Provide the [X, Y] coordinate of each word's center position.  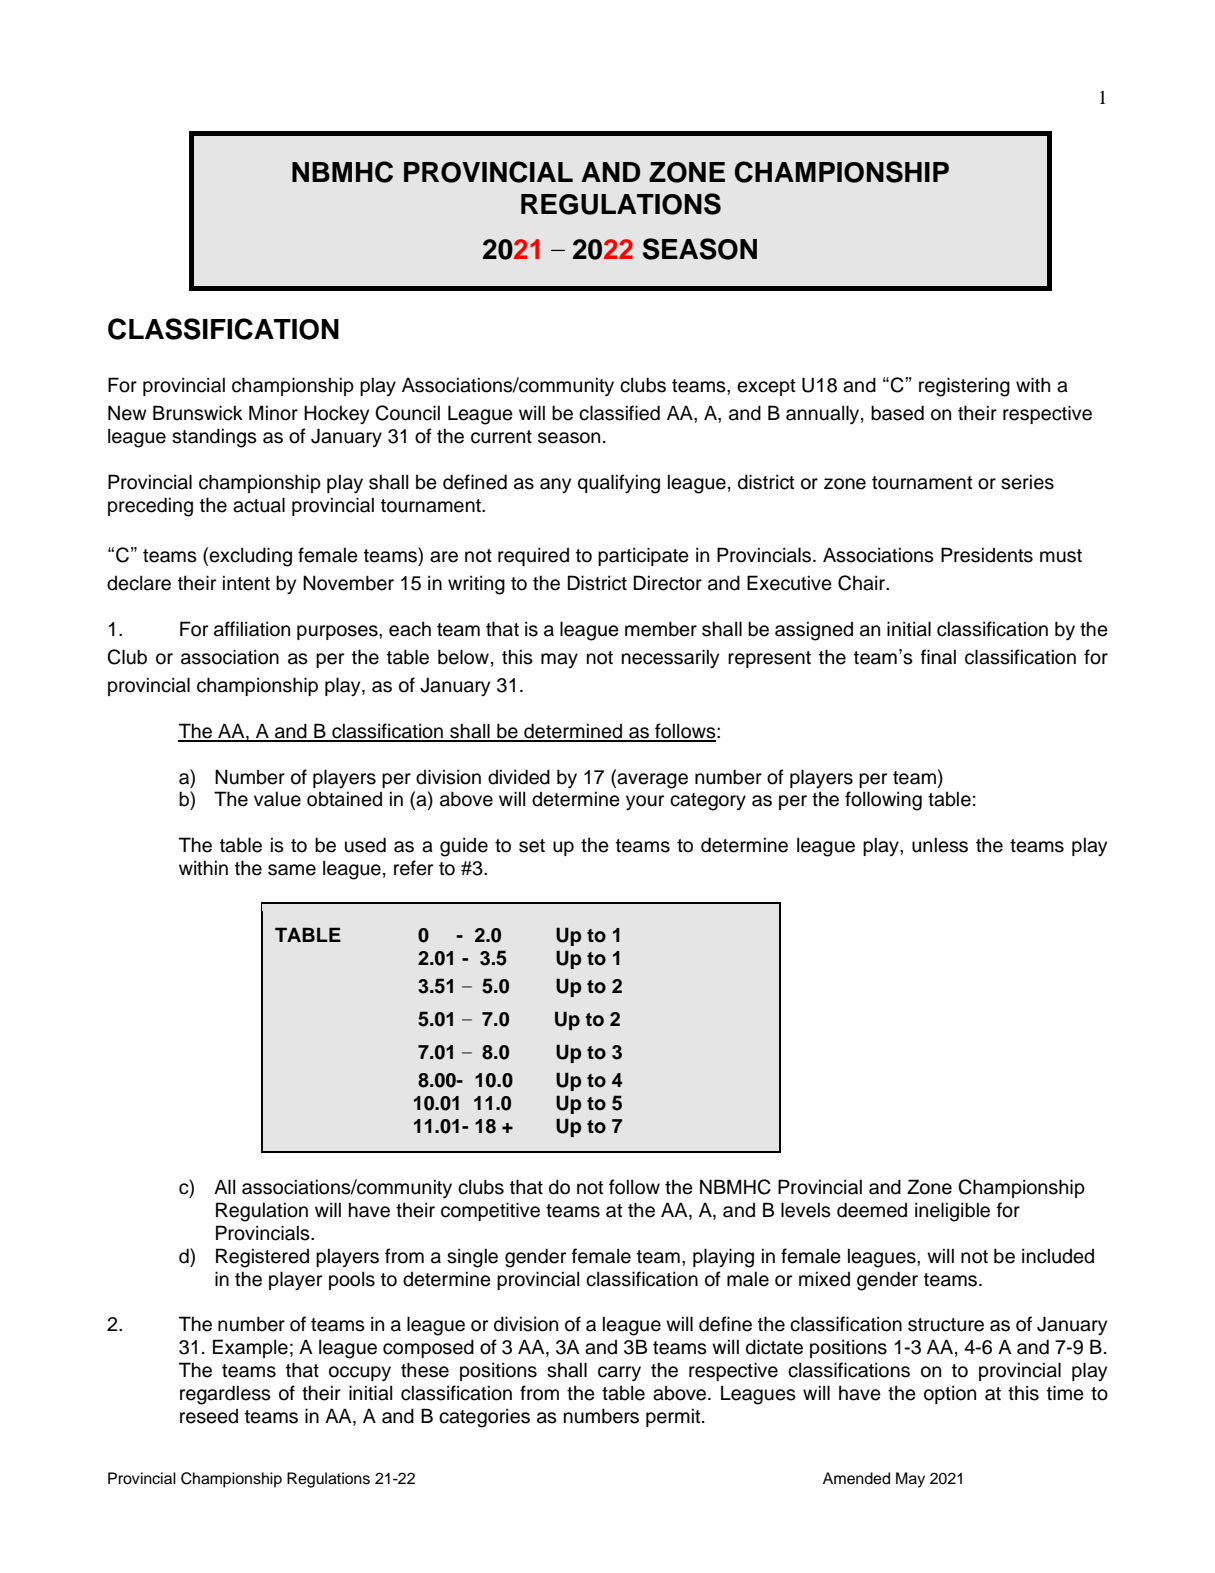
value [277, 799]
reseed [209, 1416]
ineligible [952, 1212]
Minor [273, 413]
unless [940, 845]
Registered [262, 1258]
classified [619, 413]
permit [674, 1417]
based [897, 413]
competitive [490, 1211]
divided [519, 777]
